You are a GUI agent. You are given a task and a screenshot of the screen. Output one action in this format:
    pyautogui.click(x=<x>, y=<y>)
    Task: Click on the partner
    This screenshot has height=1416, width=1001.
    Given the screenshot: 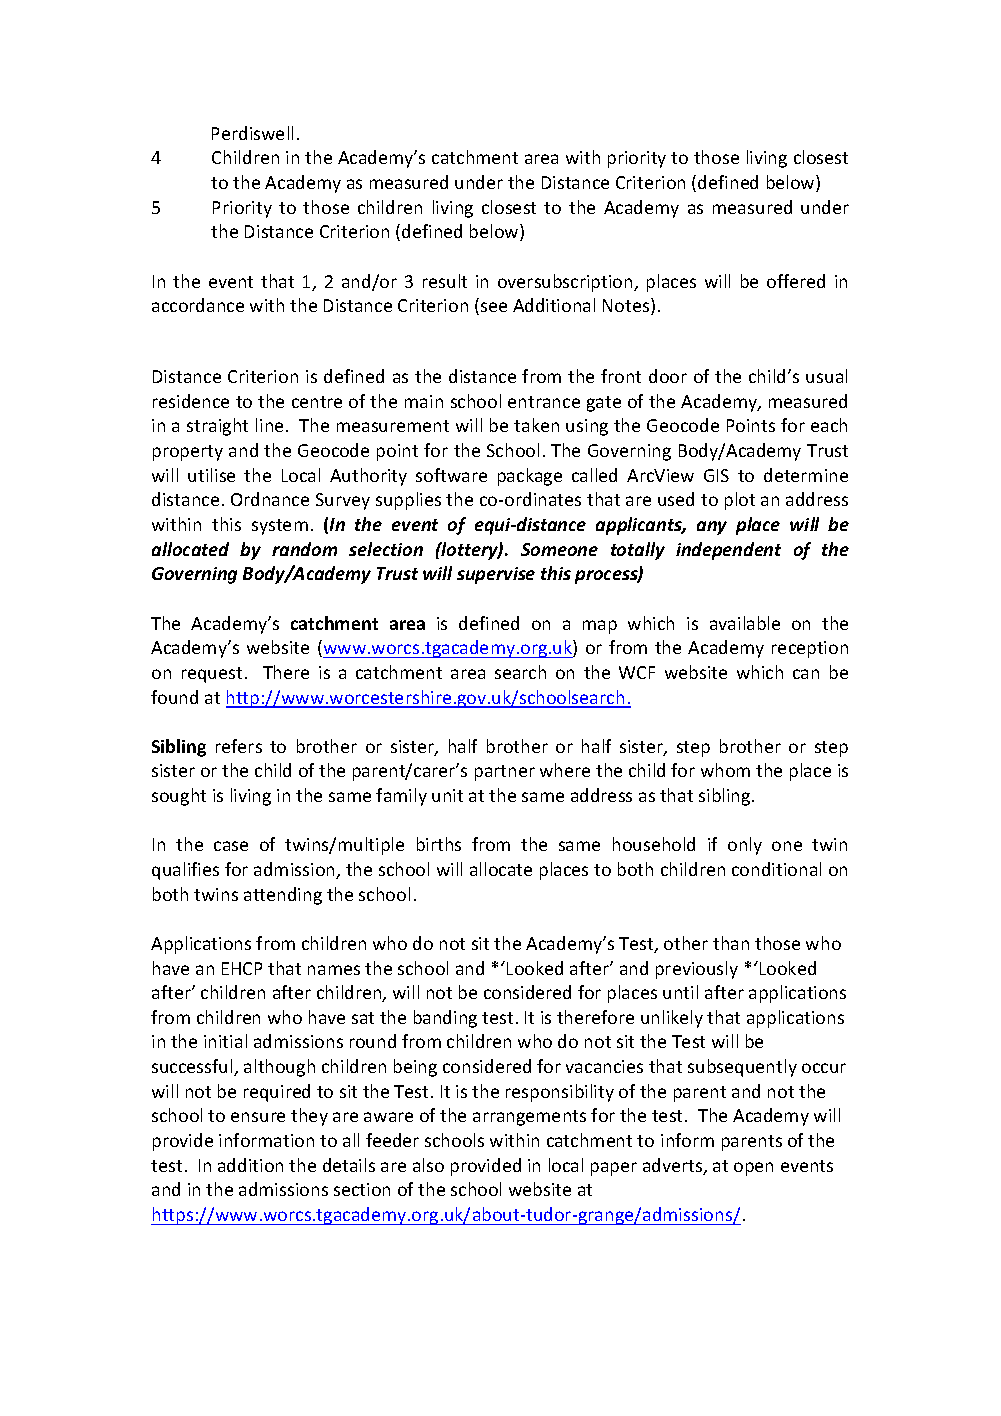 What is the action you would take?
    pyautogui.click(x=505, y=773)
